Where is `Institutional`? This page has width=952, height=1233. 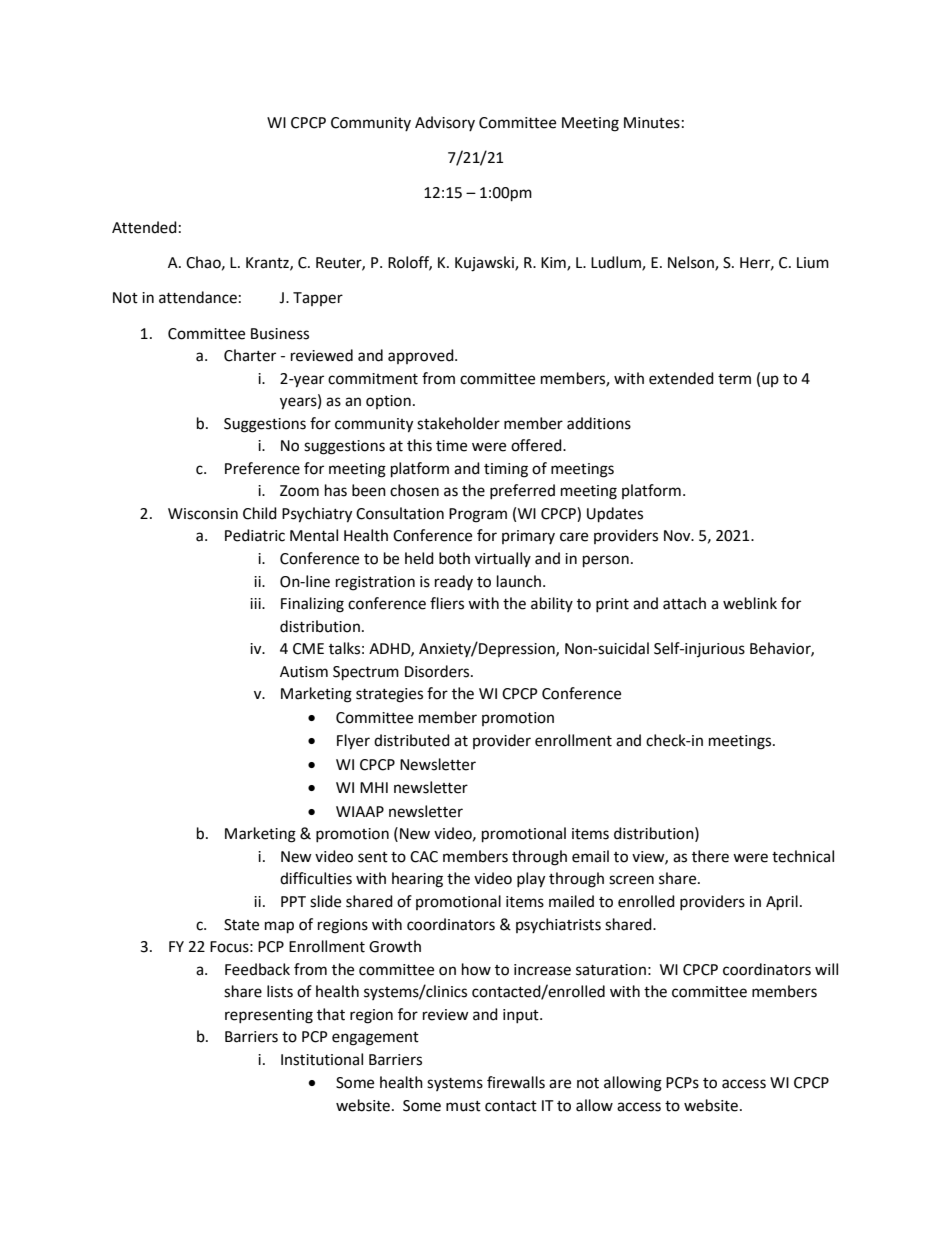 Institutional is located at coordinates (322, 1059).
